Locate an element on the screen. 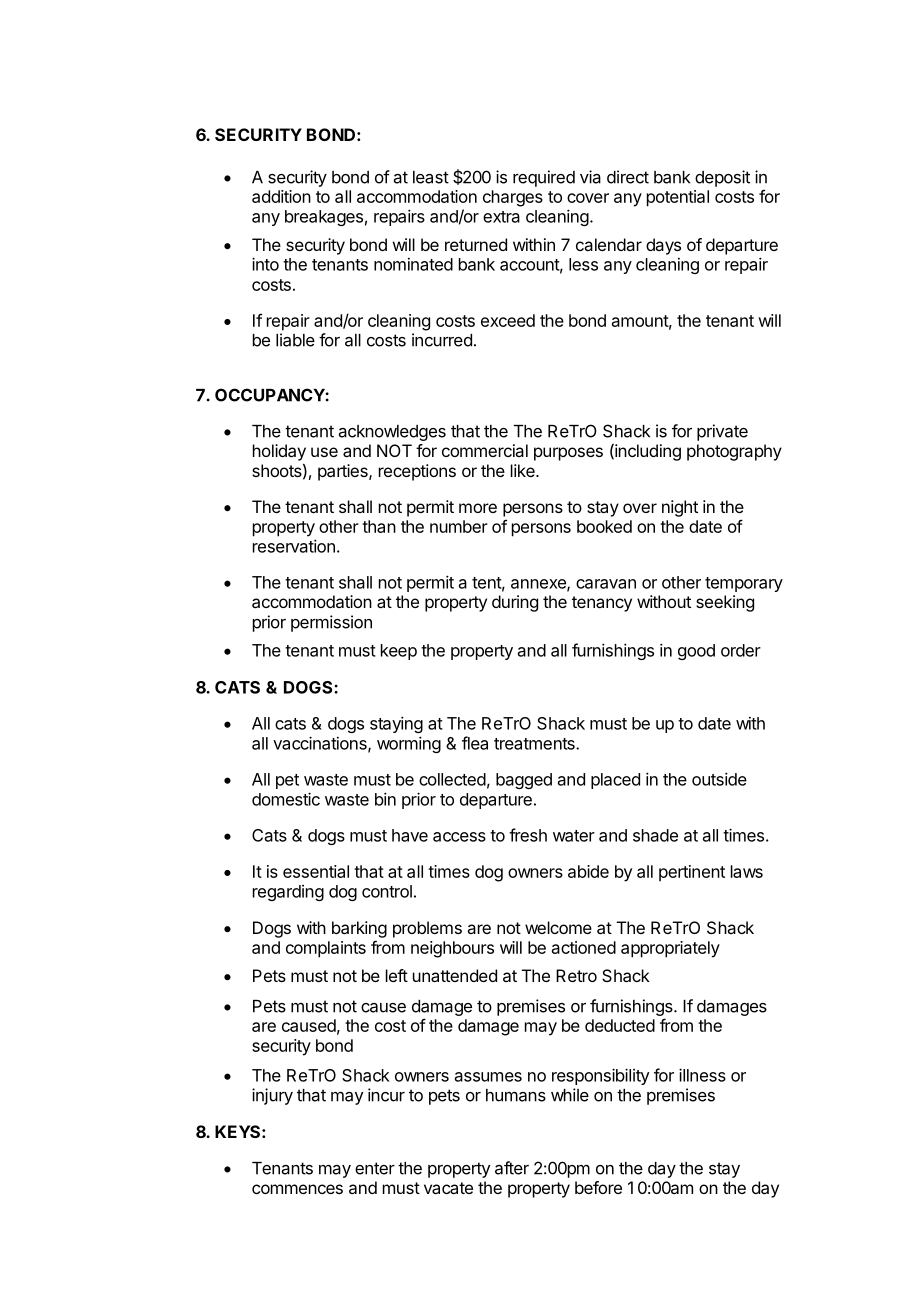  commercial is located at coordinates (485, 450).
